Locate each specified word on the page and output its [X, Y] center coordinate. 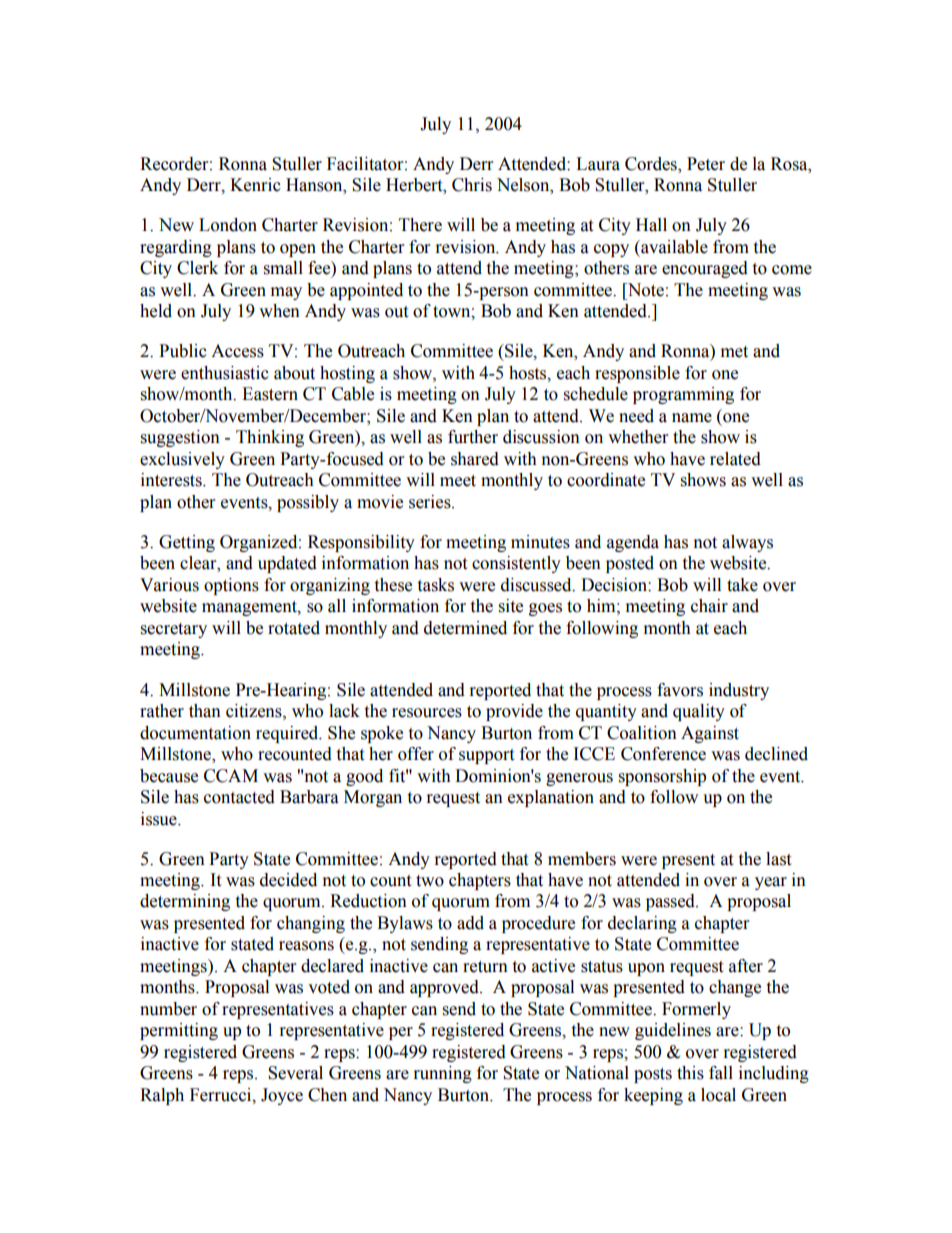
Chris [472, 185]
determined [465, 628]
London [228, 225]
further [473, 437]
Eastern [270, 394]
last [778, 859]
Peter [706, 164]
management [250, 608]
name [692, 418]
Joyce [282, 1096]
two [430, 881]
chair [709, 606]
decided [288, 880]
